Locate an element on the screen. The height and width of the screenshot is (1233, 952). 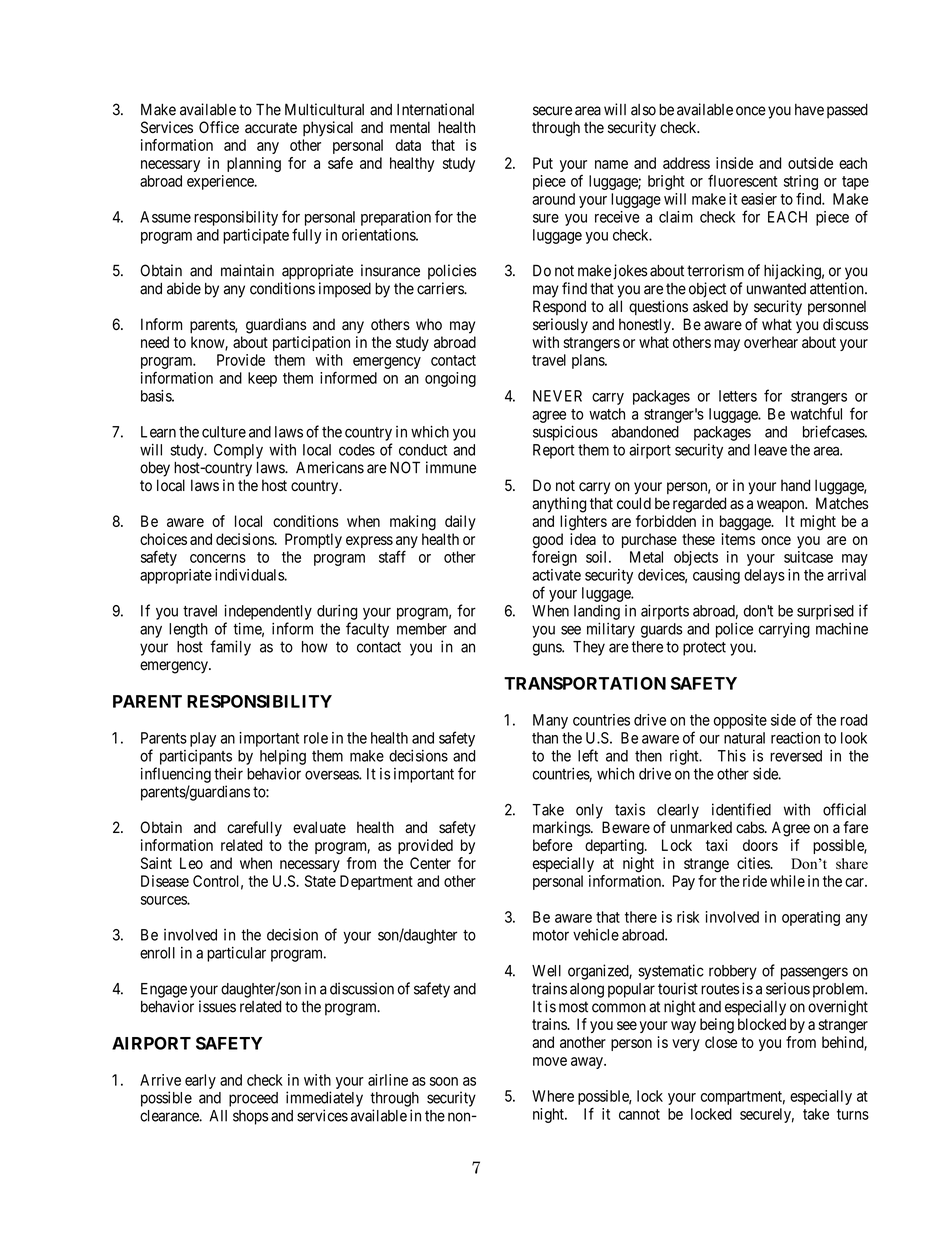
independently is located at coordinates (268, 612).
